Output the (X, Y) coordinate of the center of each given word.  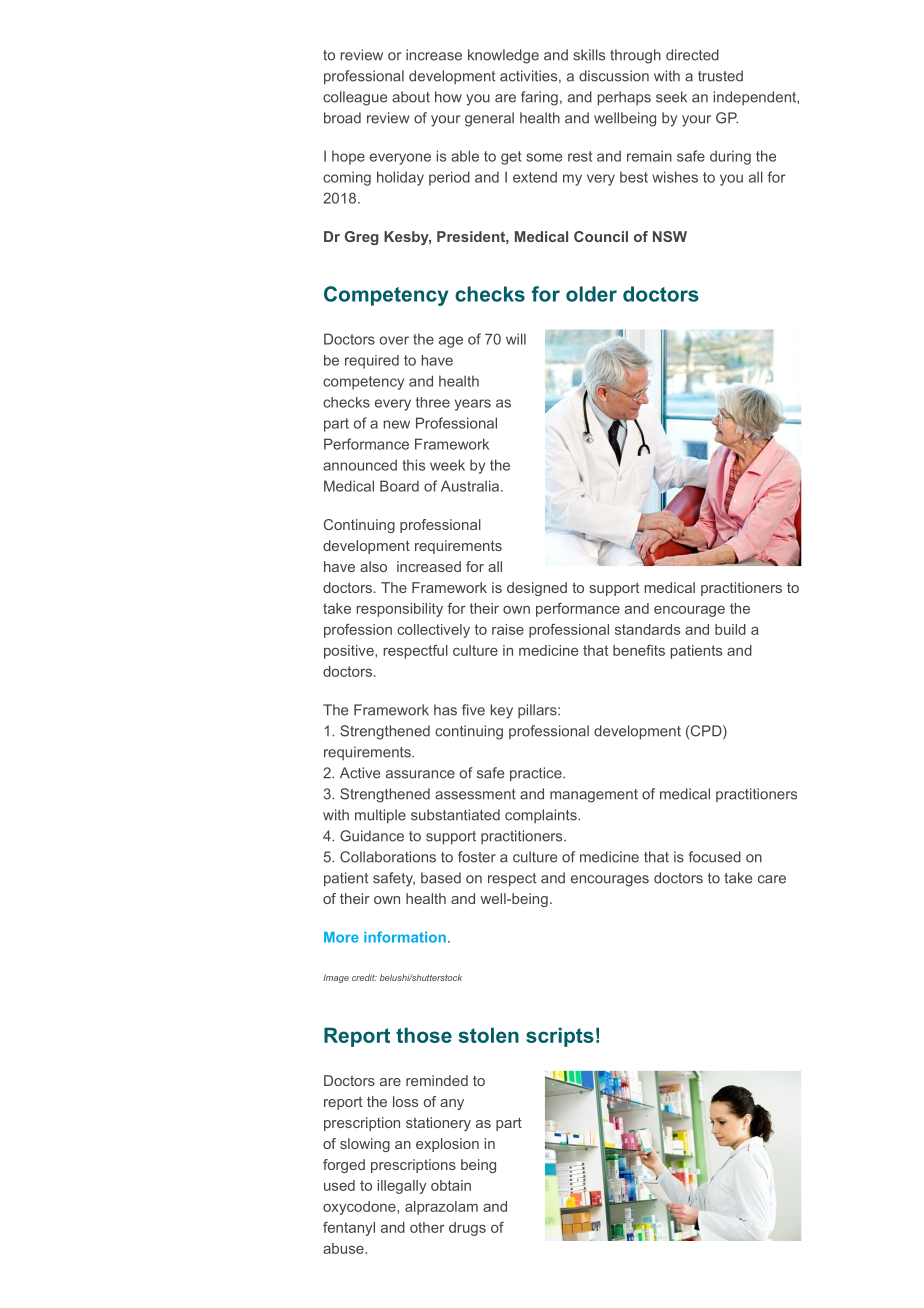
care (772, 879)
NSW (670, 236)
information (405, 937)
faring (539, 98)
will (516, 339)
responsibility (399, 610)
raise (508, 629)
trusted (720, 76)
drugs (467, 1229)
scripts (560, 1037)
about (411, 97)
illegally (402, 1187)
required (372, 362)
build (730, 629)
